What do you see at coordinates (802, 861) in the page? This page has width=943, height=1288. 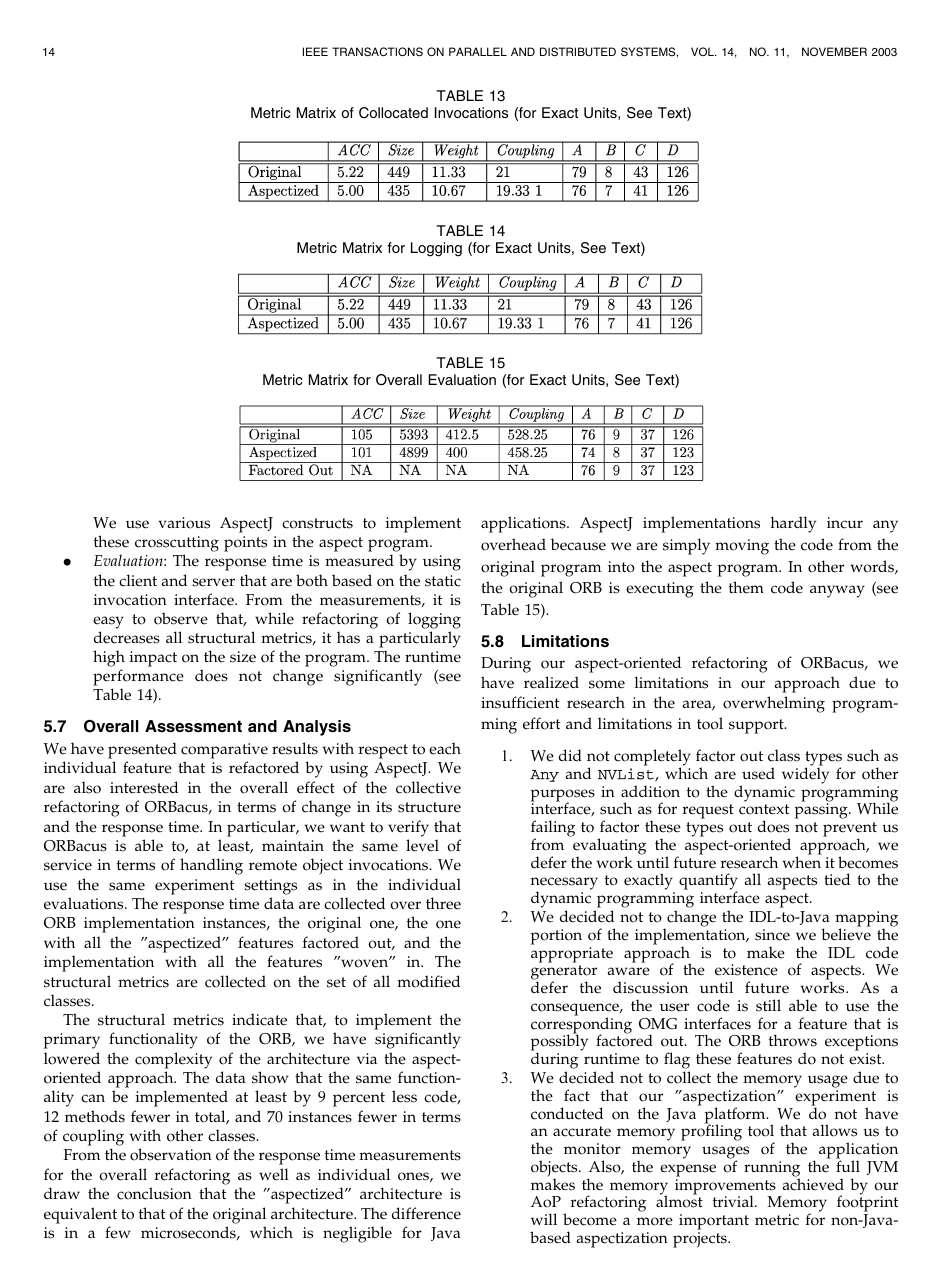 I see `when` at bounding box center [802, 861].
